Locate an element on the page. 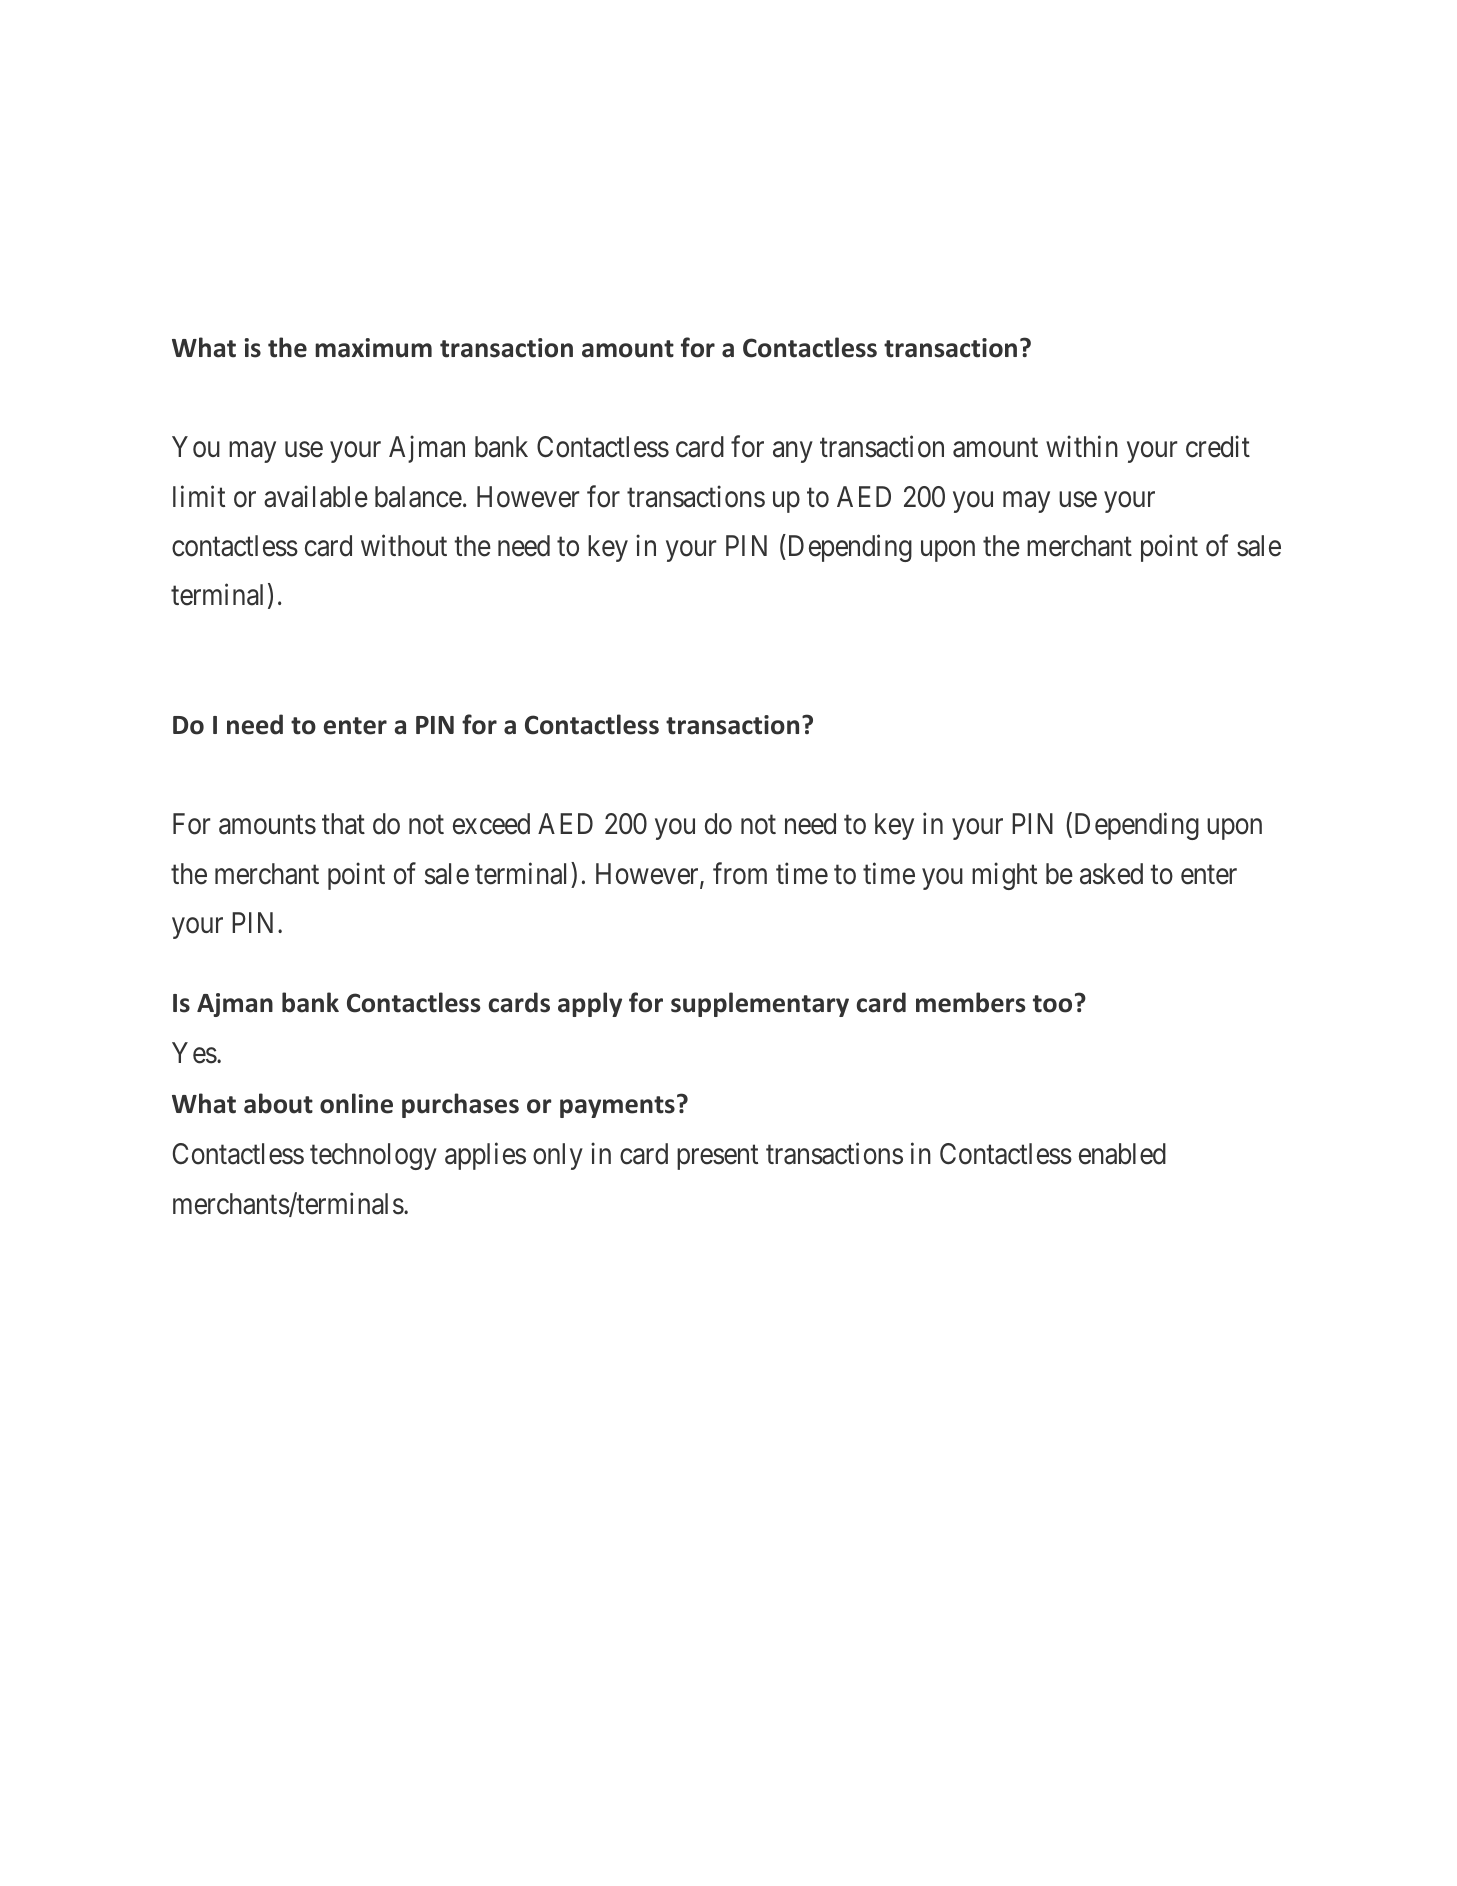 This image has height=1886, width=1457. technology is located at coordinates (373, 1156).
